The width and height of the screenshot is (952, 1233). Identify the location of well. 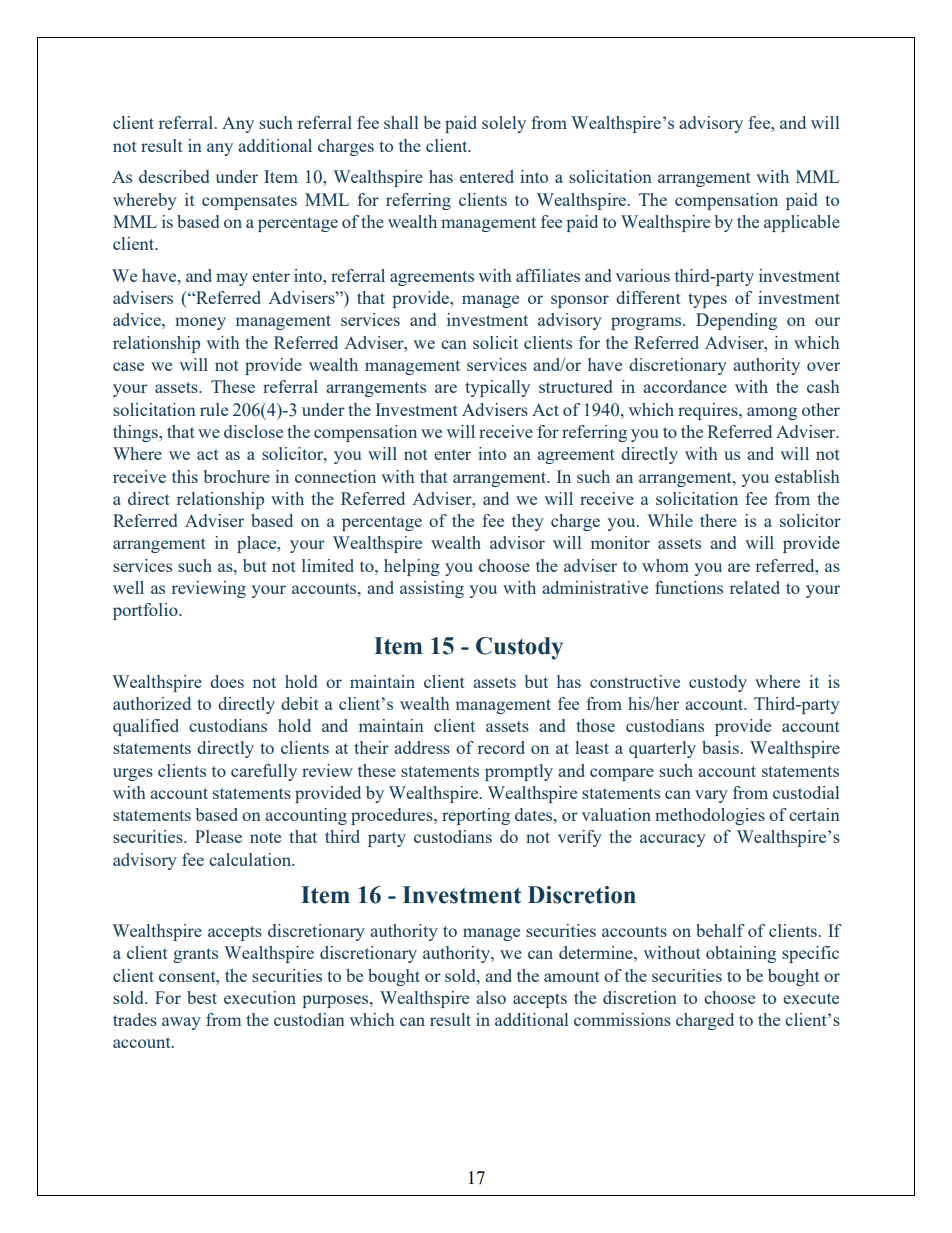
(128, 587).
